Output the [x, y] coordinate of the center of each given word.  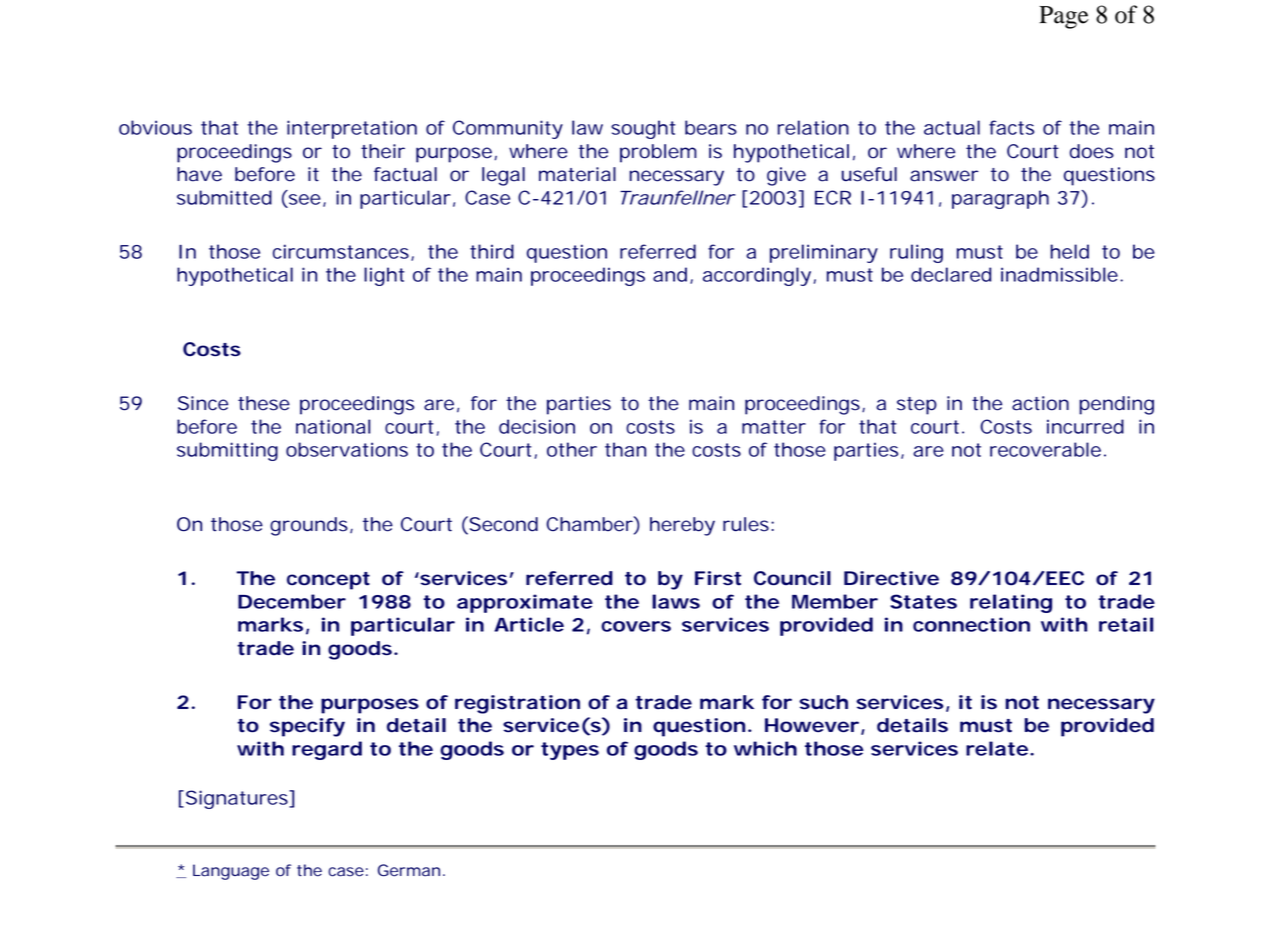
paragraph [1000, 199]
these [264, 403]
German [409, 870]
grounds [310, 526]
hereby [682, 526]
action [1040, 403]
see [305, 199]
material [577, 174]
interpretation [352, 129]
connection [971, 624]
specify [307, 727]
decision [537, 426]
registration [517, 704]
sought [643, 129]
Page [1064, 17]
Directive [891, 578]
